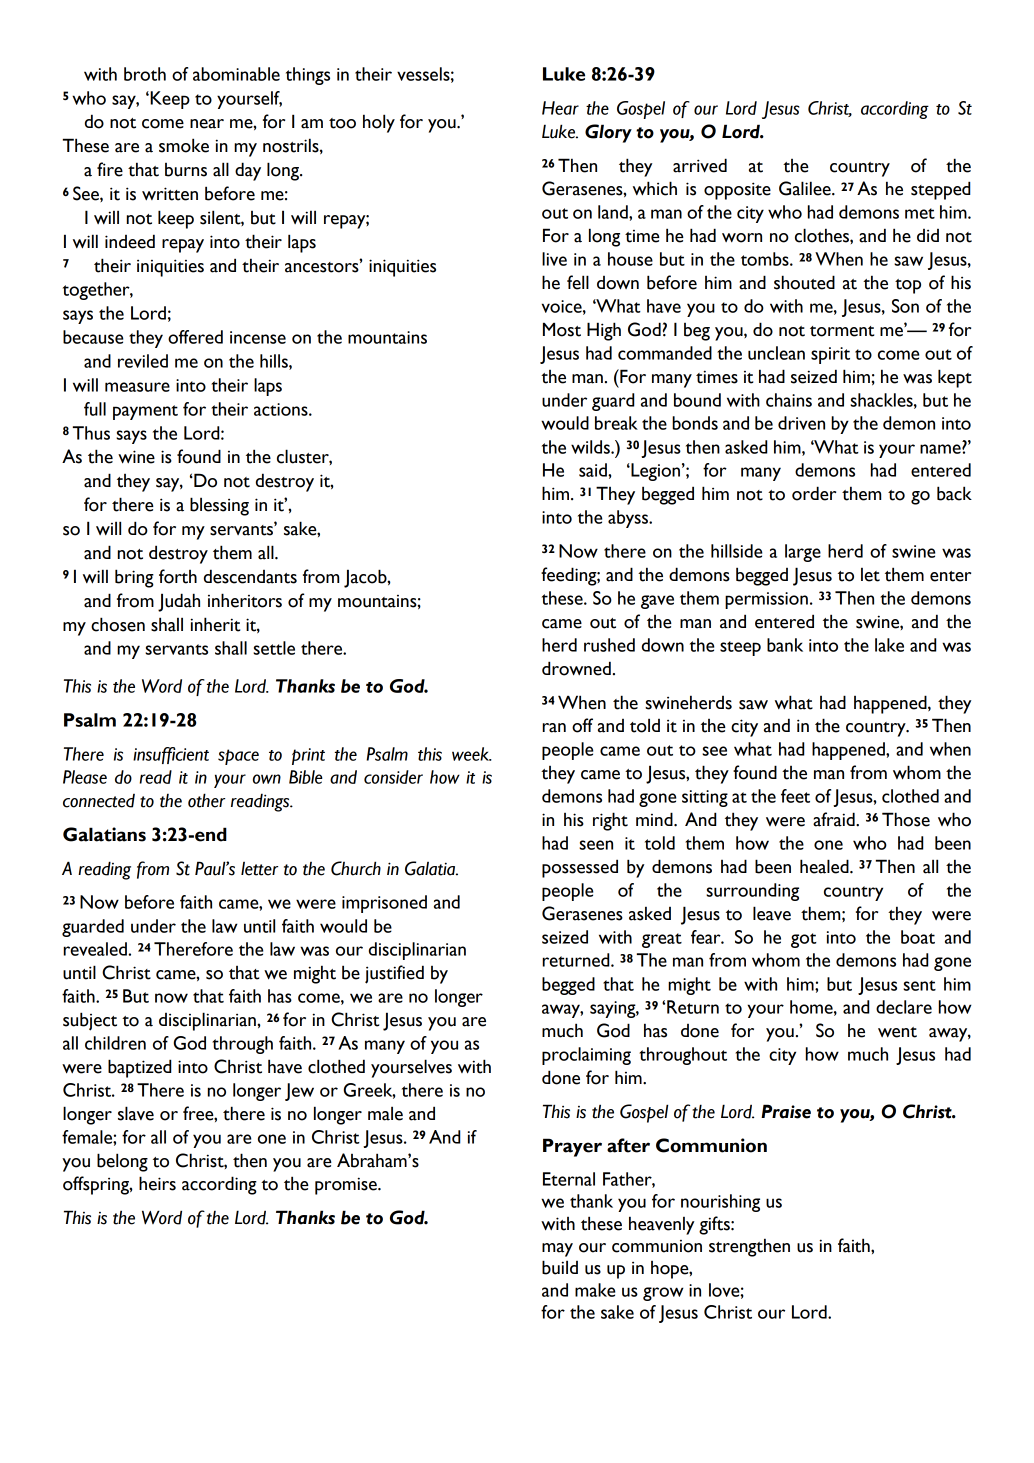  I want to click on healed, so click(825, 866).
